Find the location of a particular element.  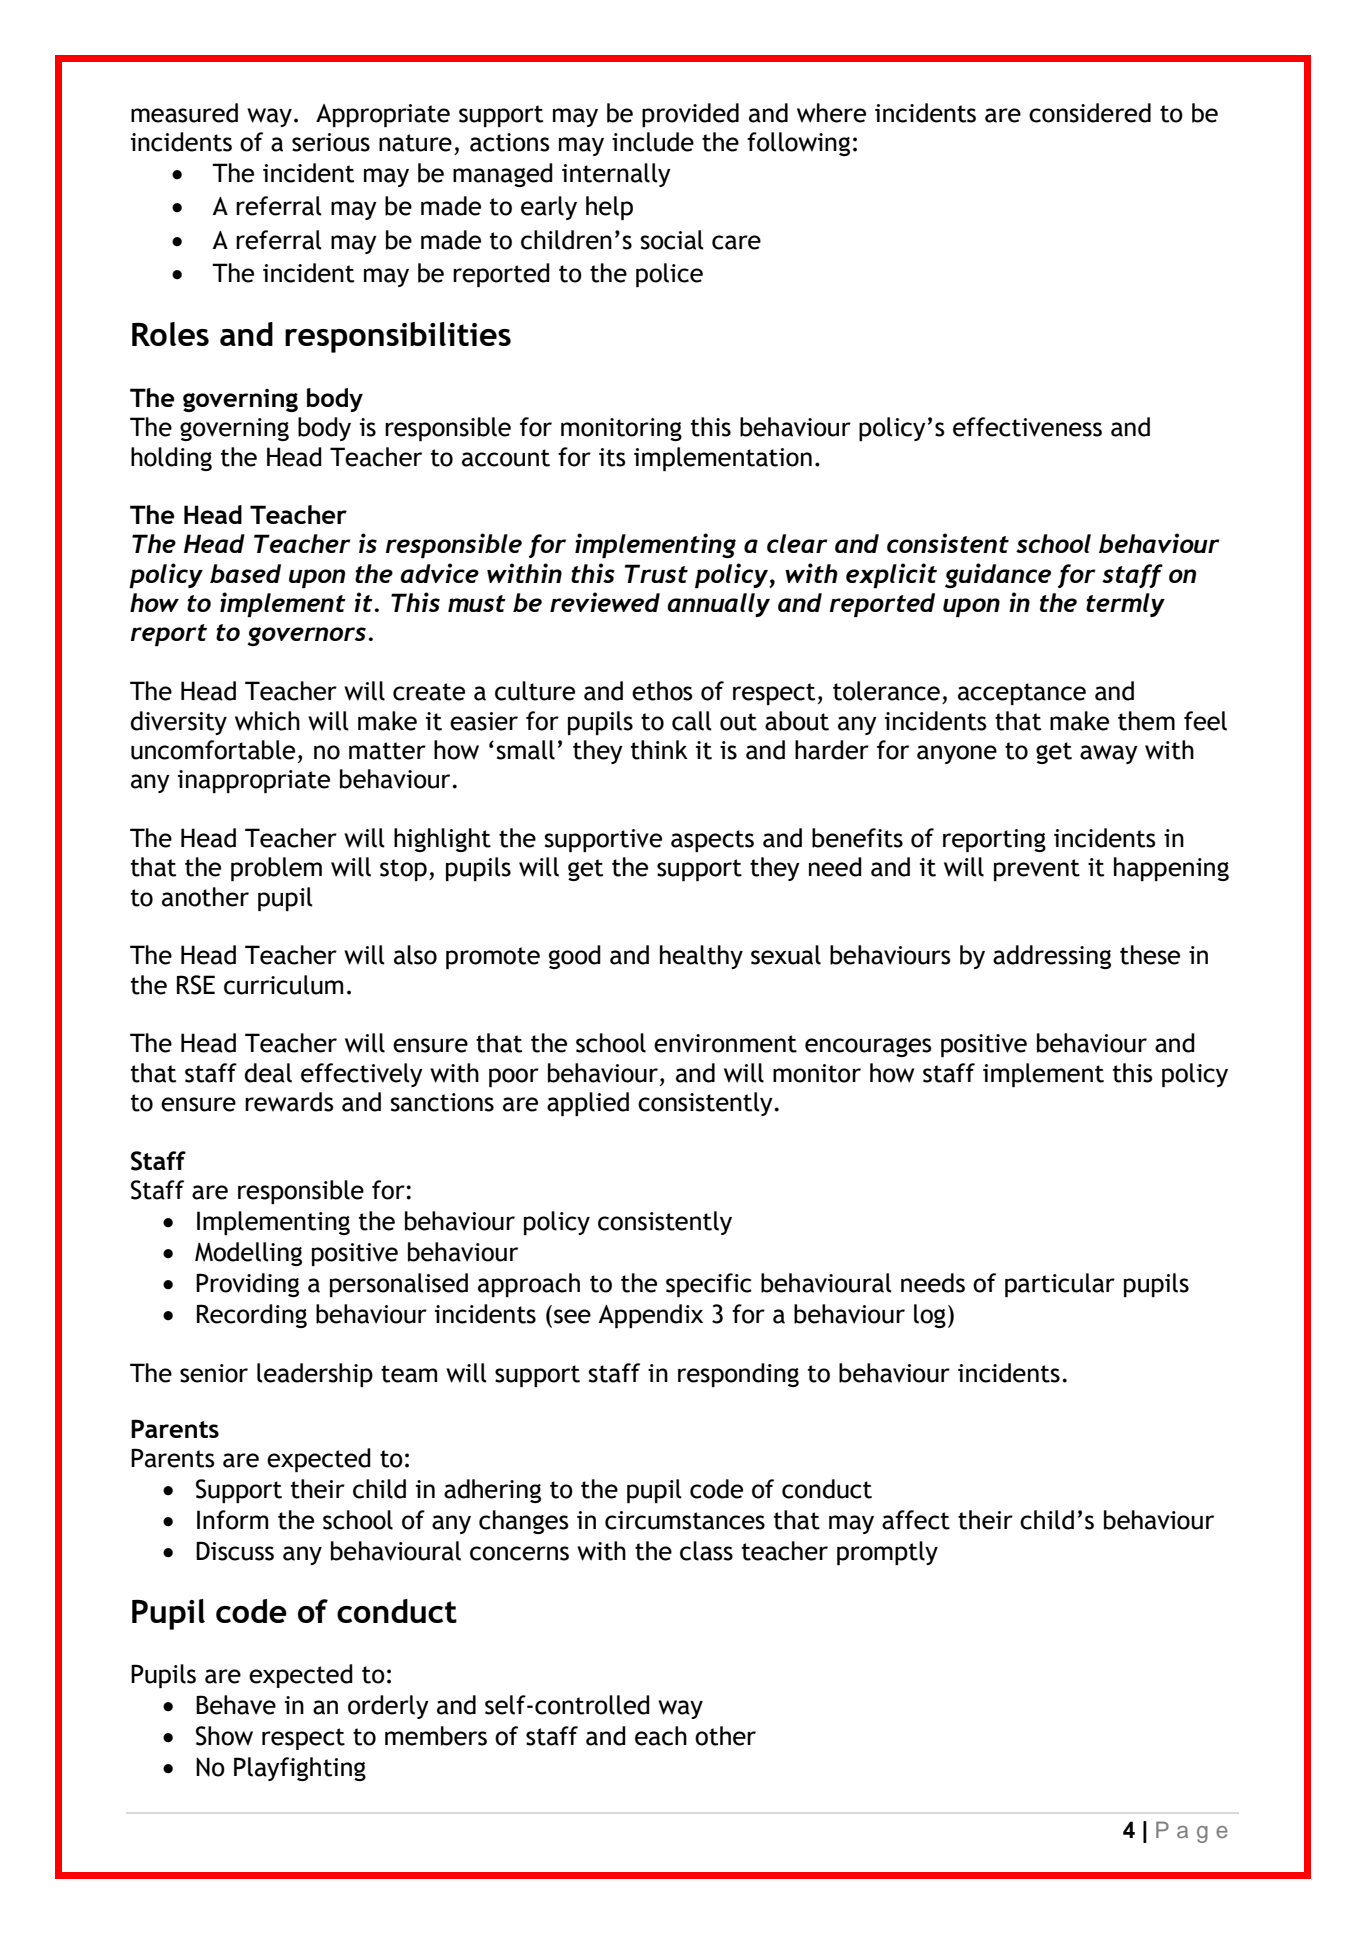

healthy is located at coordinates (701, 957).
